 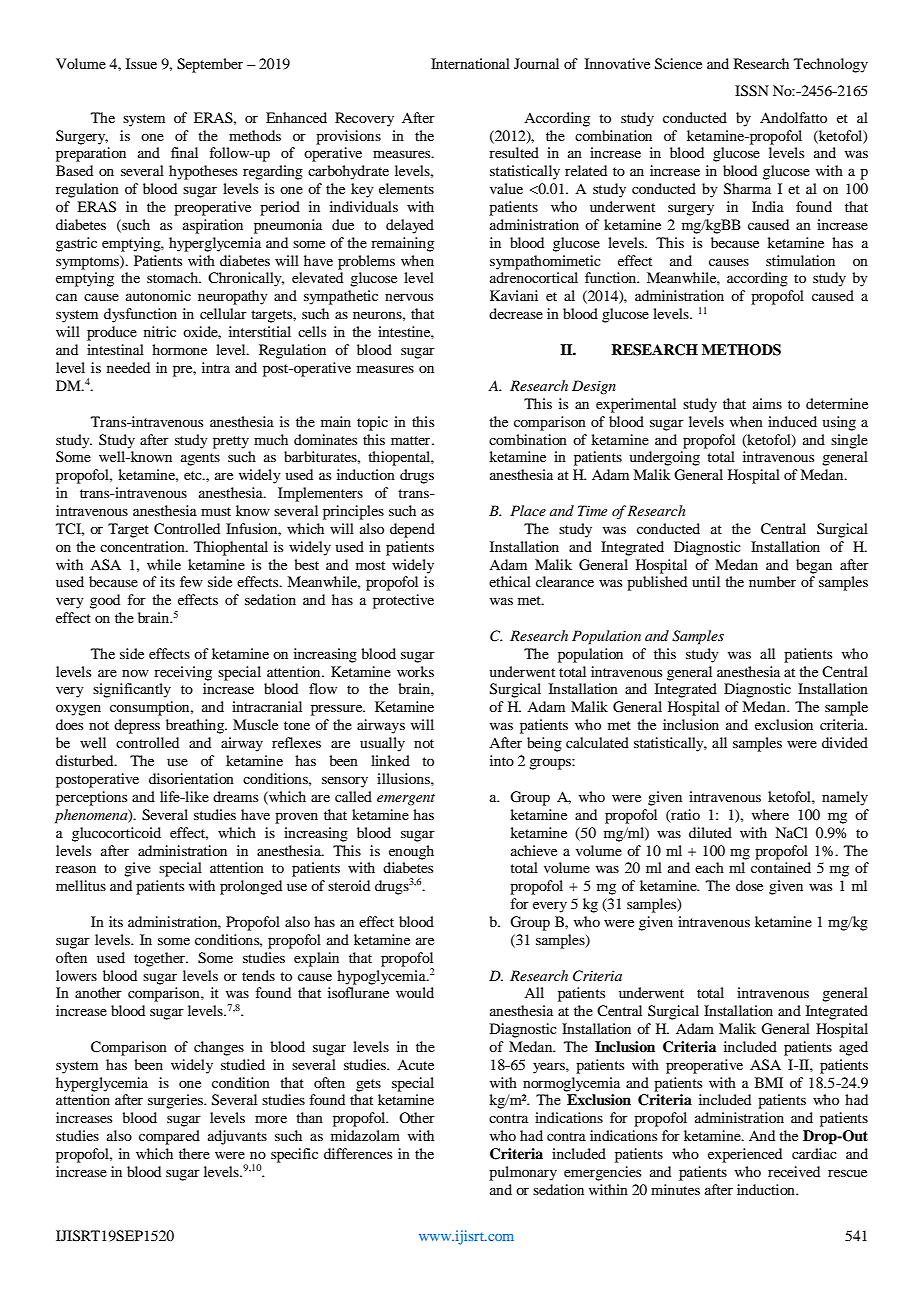 I want to click on experienced, so click(x=745, y=1155).
